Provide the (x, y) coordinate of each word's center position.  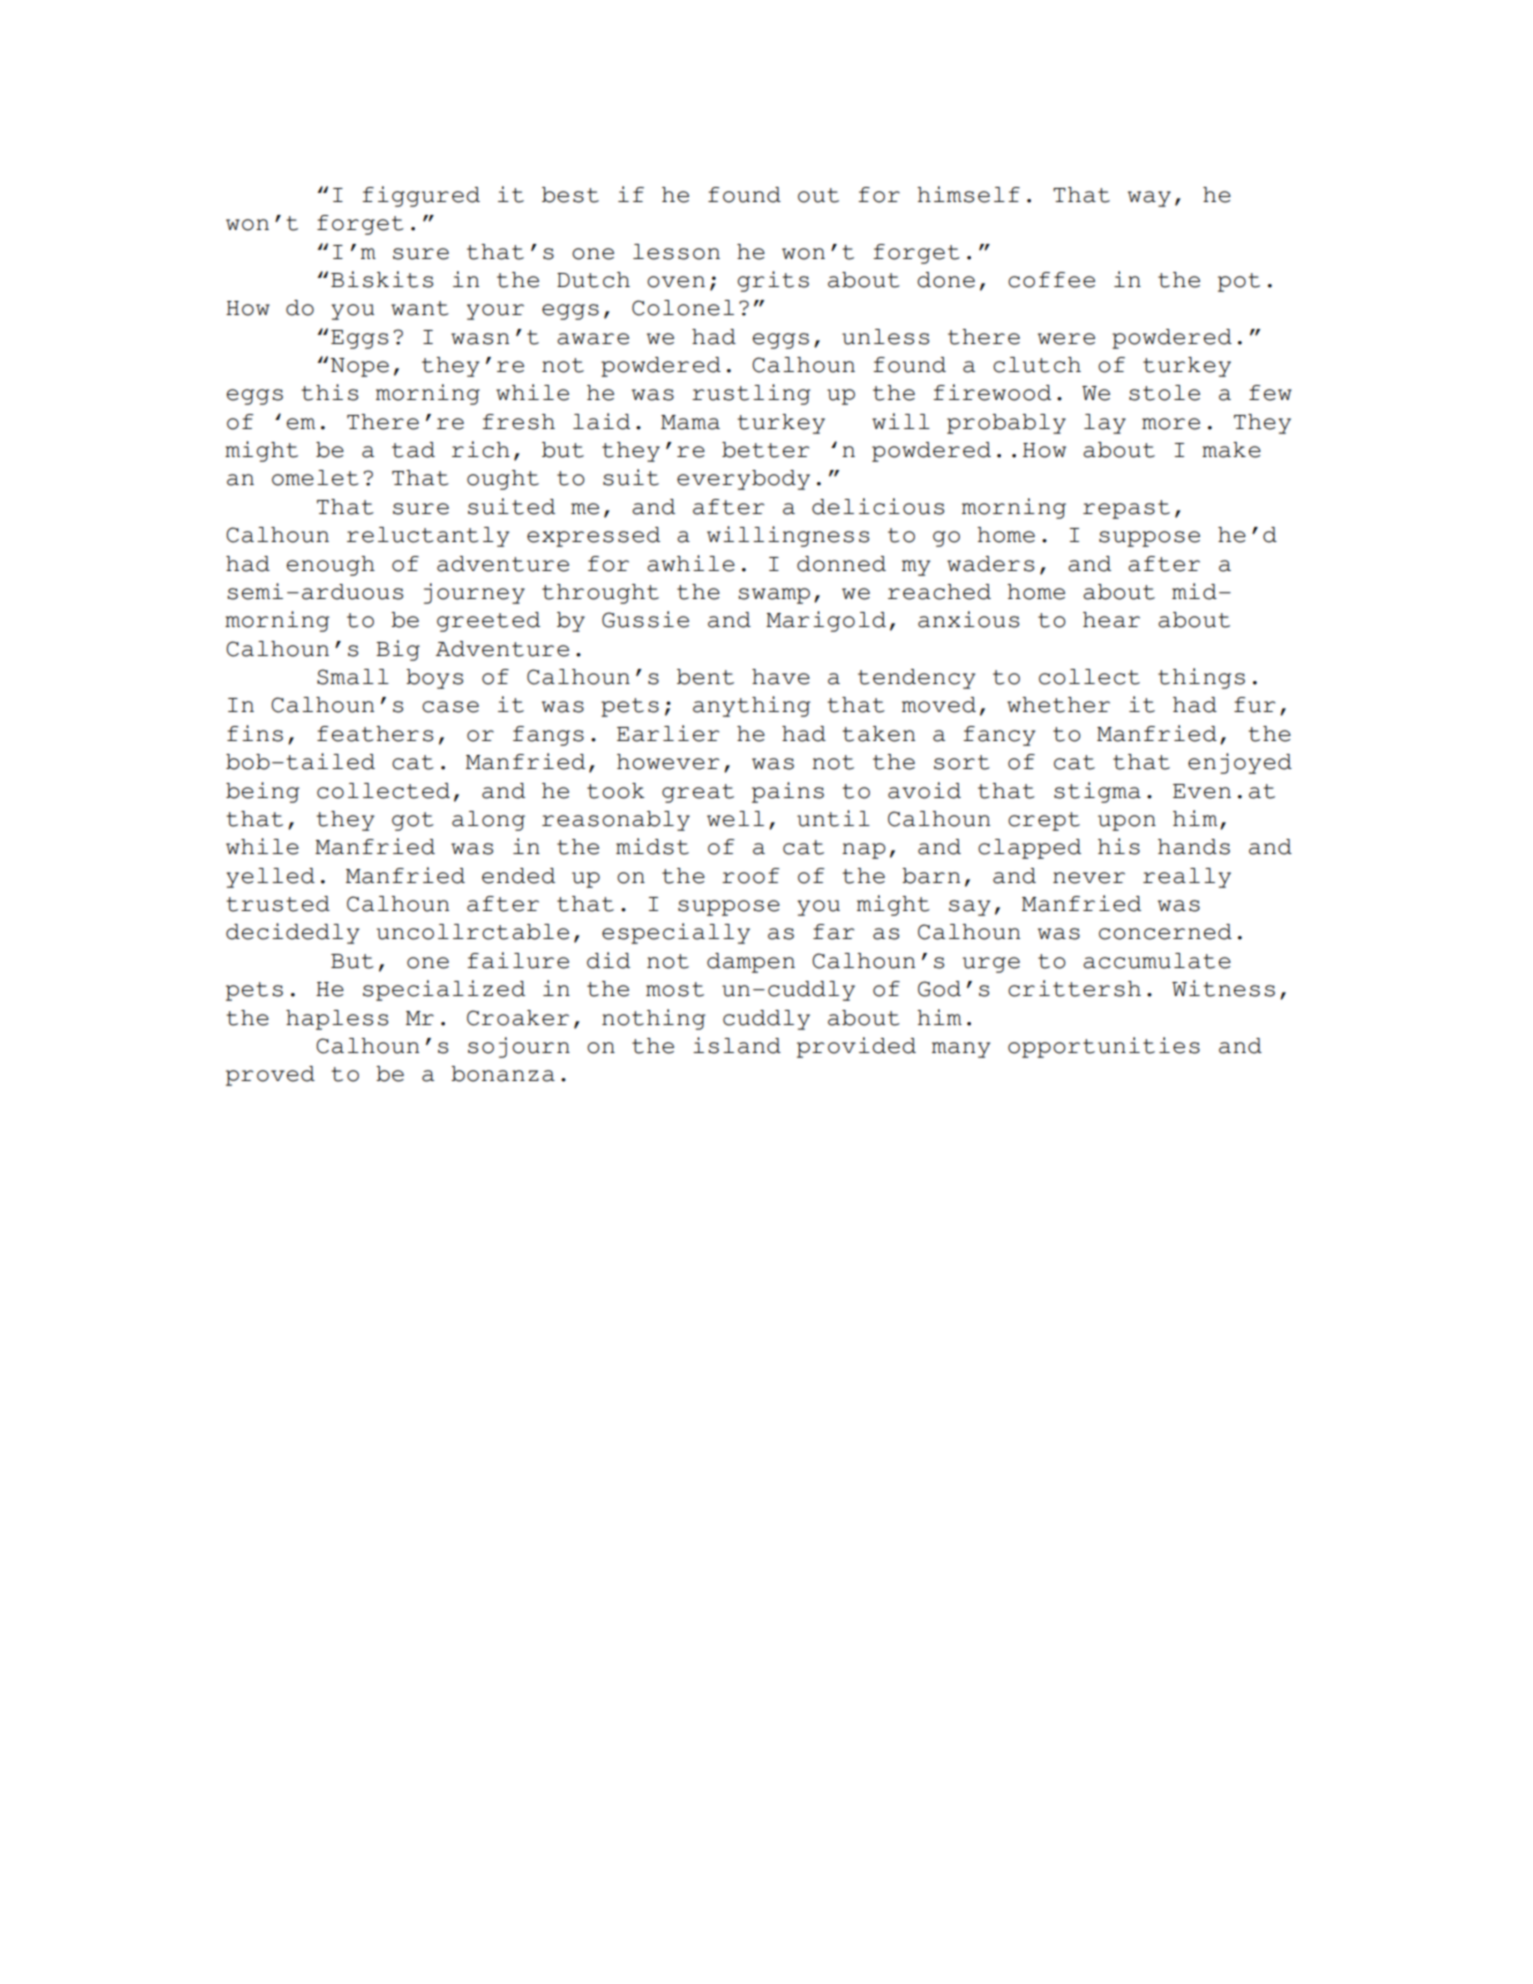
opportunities (1104, 1047)
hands (1194, 847)
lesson (676, 252)
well (735, 819)
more (1171, 424)
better (765, 450)
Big (398, 650)
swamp (774, 596)
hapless (337, 1020)
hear (1111, 620)
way (1149, 199)
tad (413, 450)
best (570, 195)
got (413, 821)
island (737, 1045)
